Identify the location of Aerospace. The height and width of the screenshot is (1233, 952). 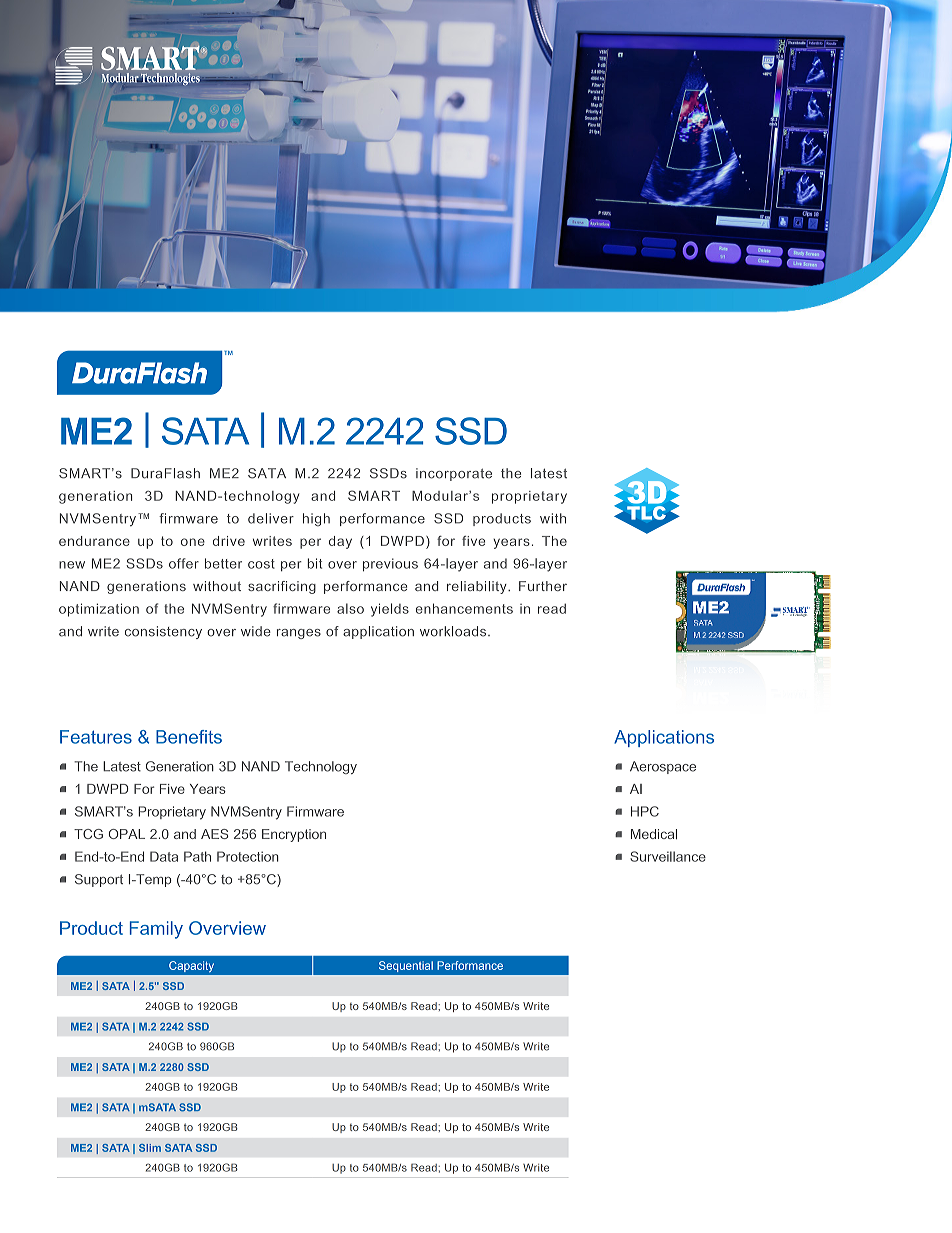
(663, 767).
